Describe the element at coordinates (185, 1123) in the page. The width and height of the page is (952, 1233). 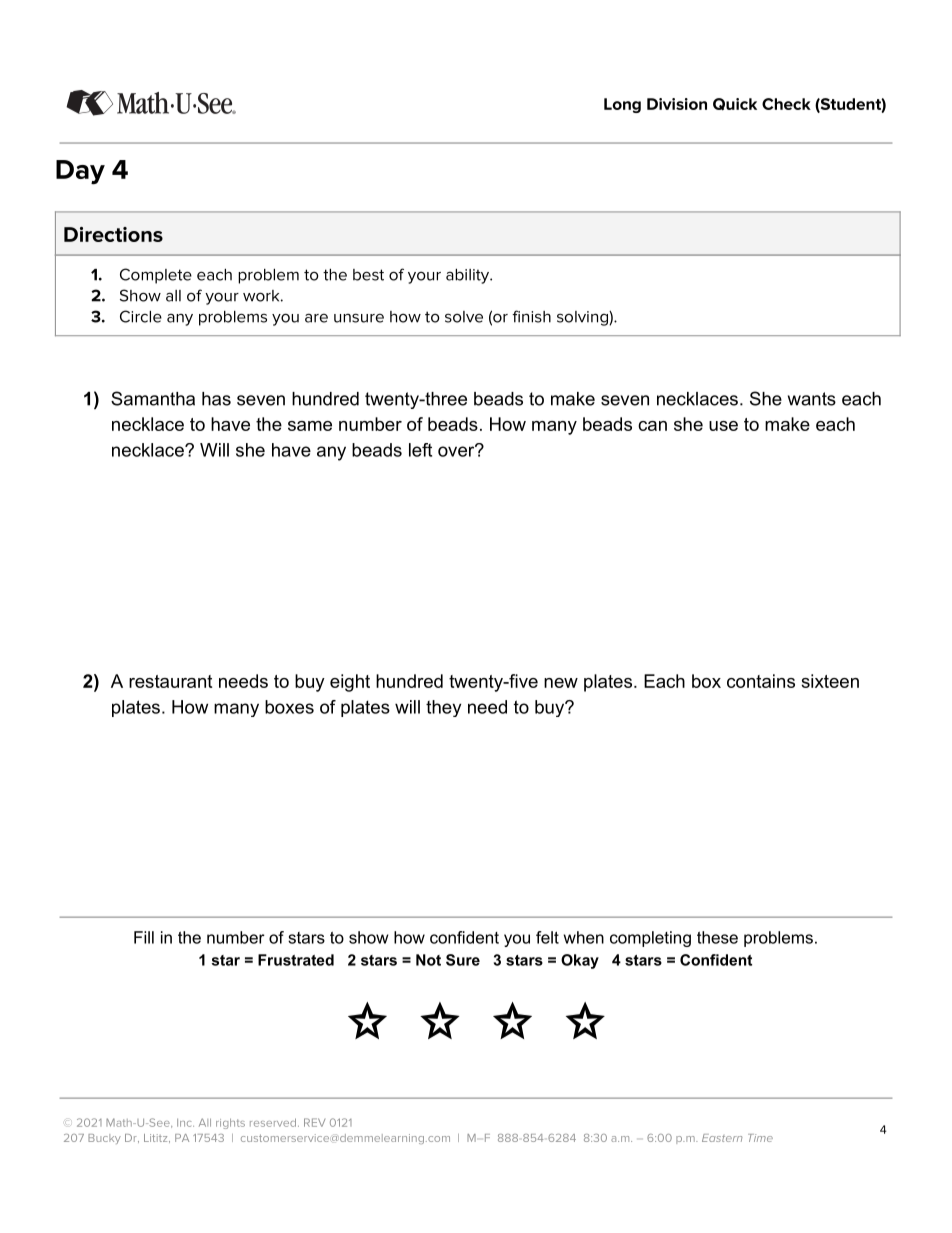
I see `Inc` at that location.
